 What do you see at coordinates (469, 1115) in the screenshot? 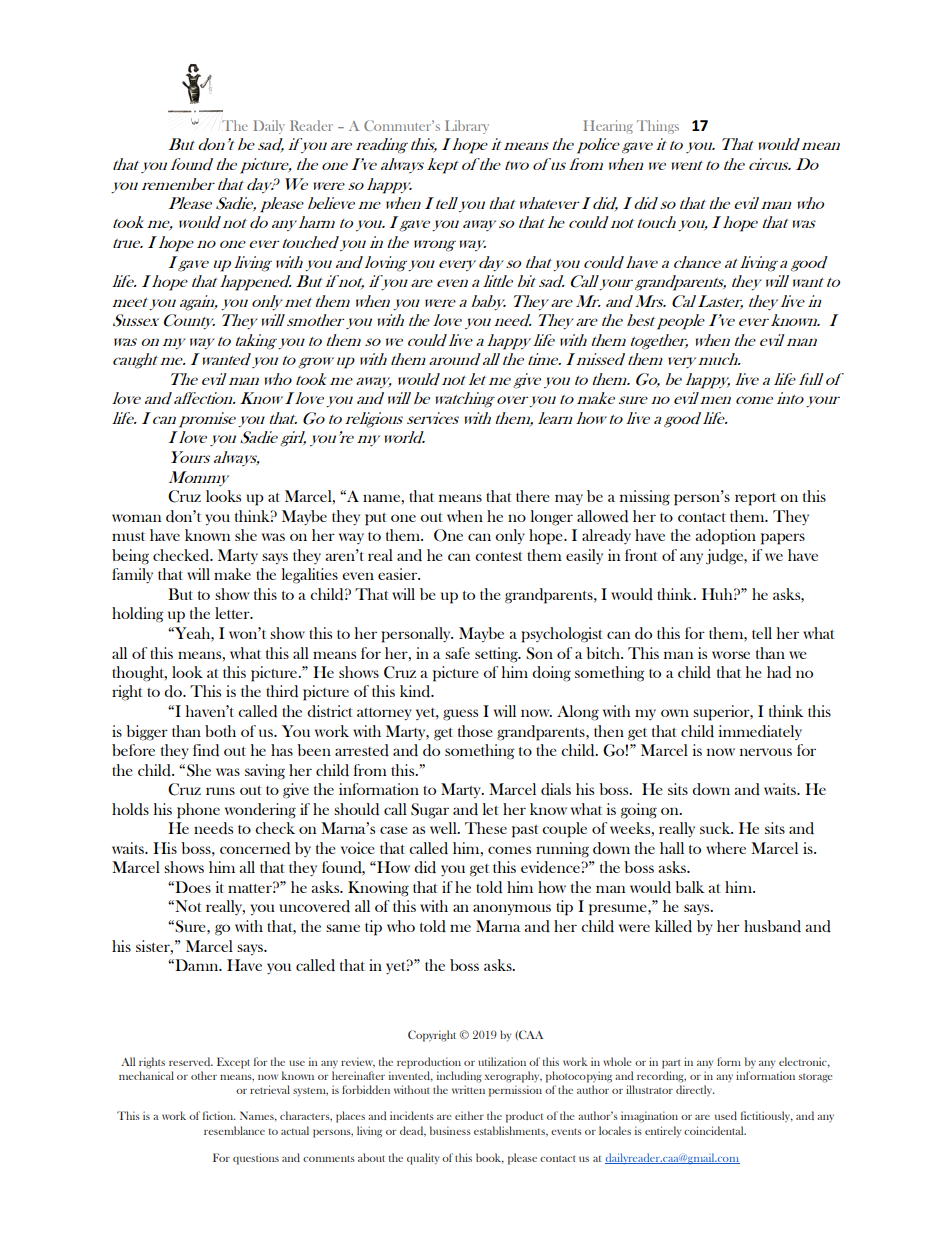
I see `either` at bounding box center [469, 1115].
